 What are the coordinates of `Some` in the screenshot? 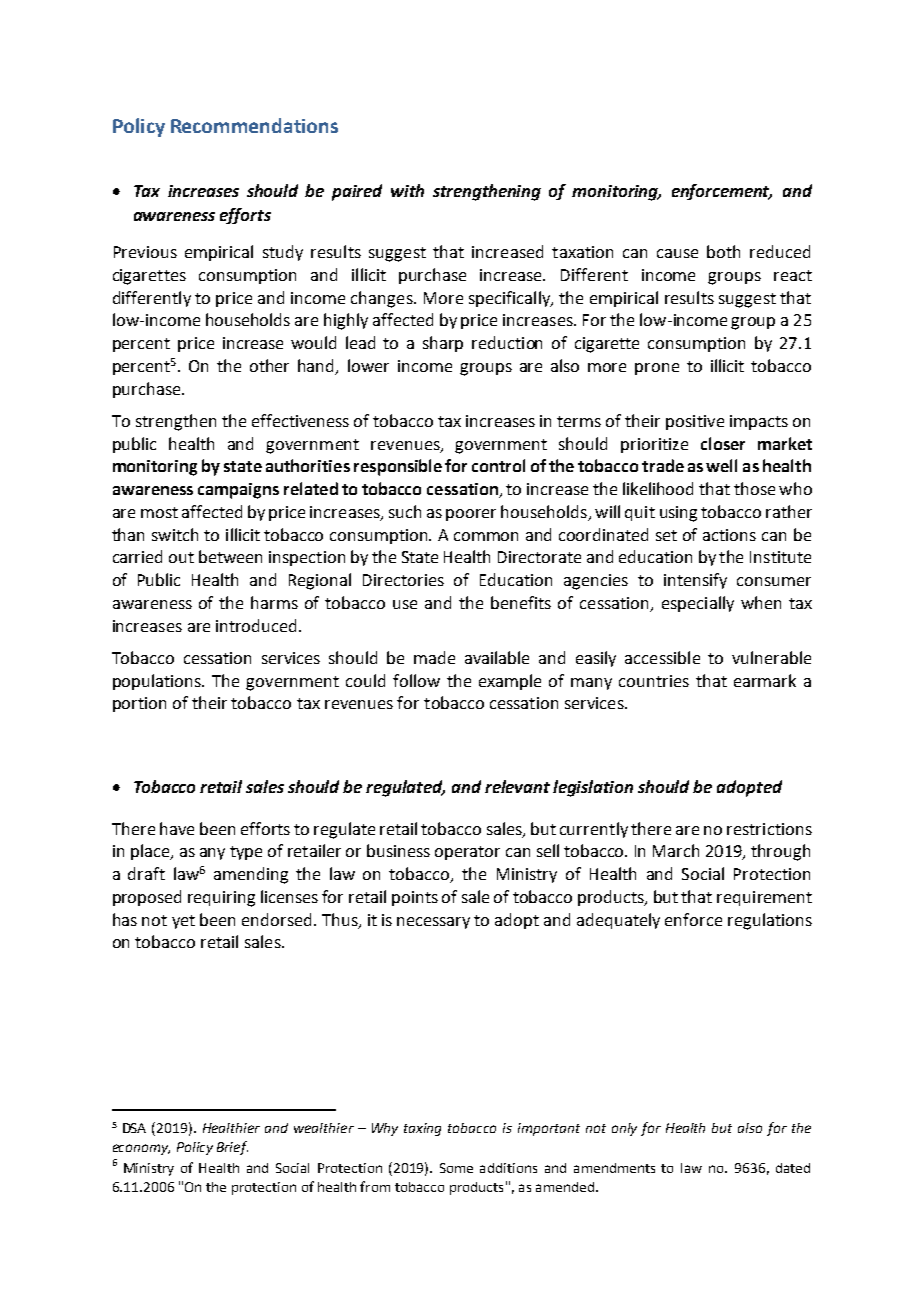 It's located at (456, 1168).
